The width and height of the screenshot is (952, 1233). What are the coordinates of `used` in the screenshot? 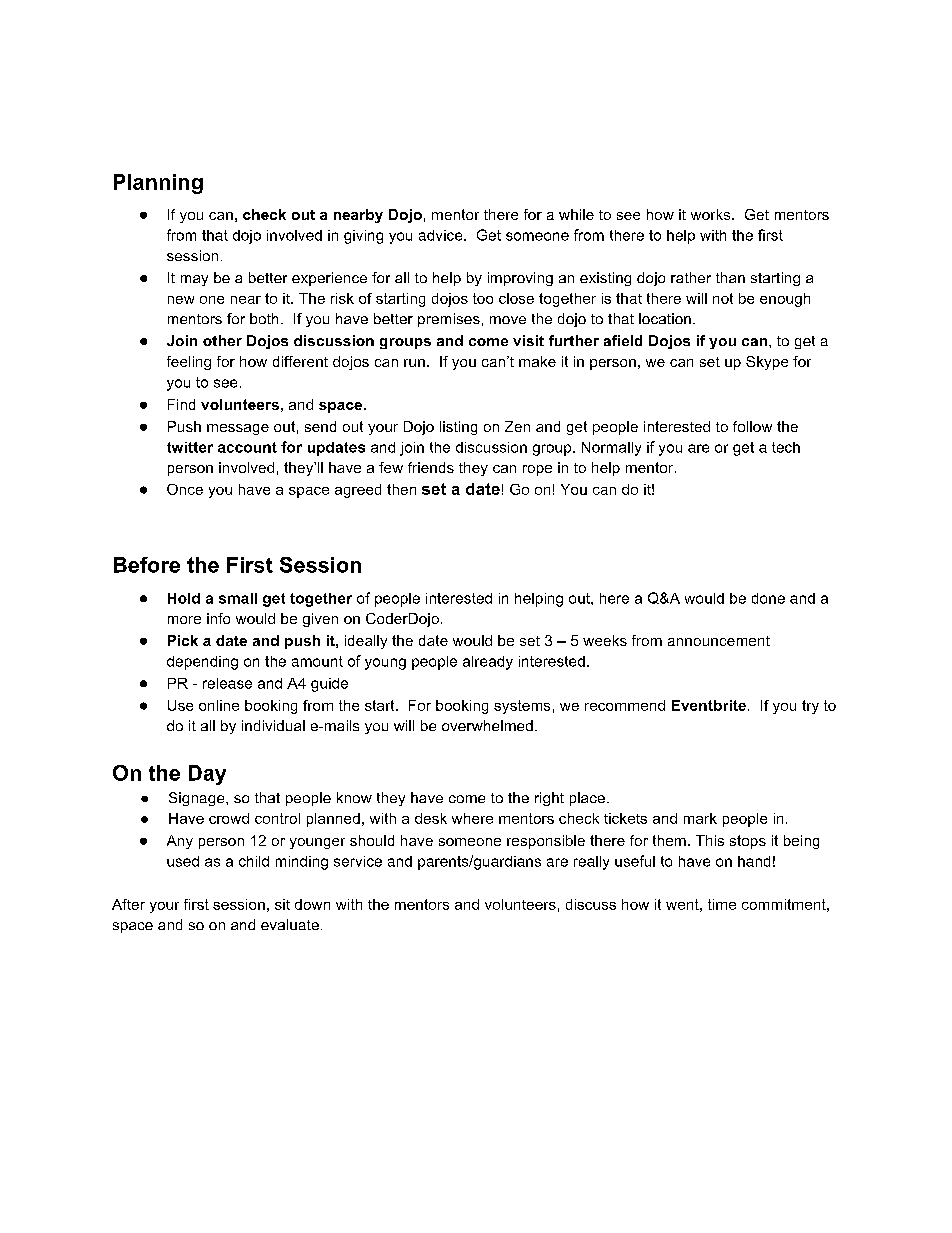 It's located at (183, 861).
